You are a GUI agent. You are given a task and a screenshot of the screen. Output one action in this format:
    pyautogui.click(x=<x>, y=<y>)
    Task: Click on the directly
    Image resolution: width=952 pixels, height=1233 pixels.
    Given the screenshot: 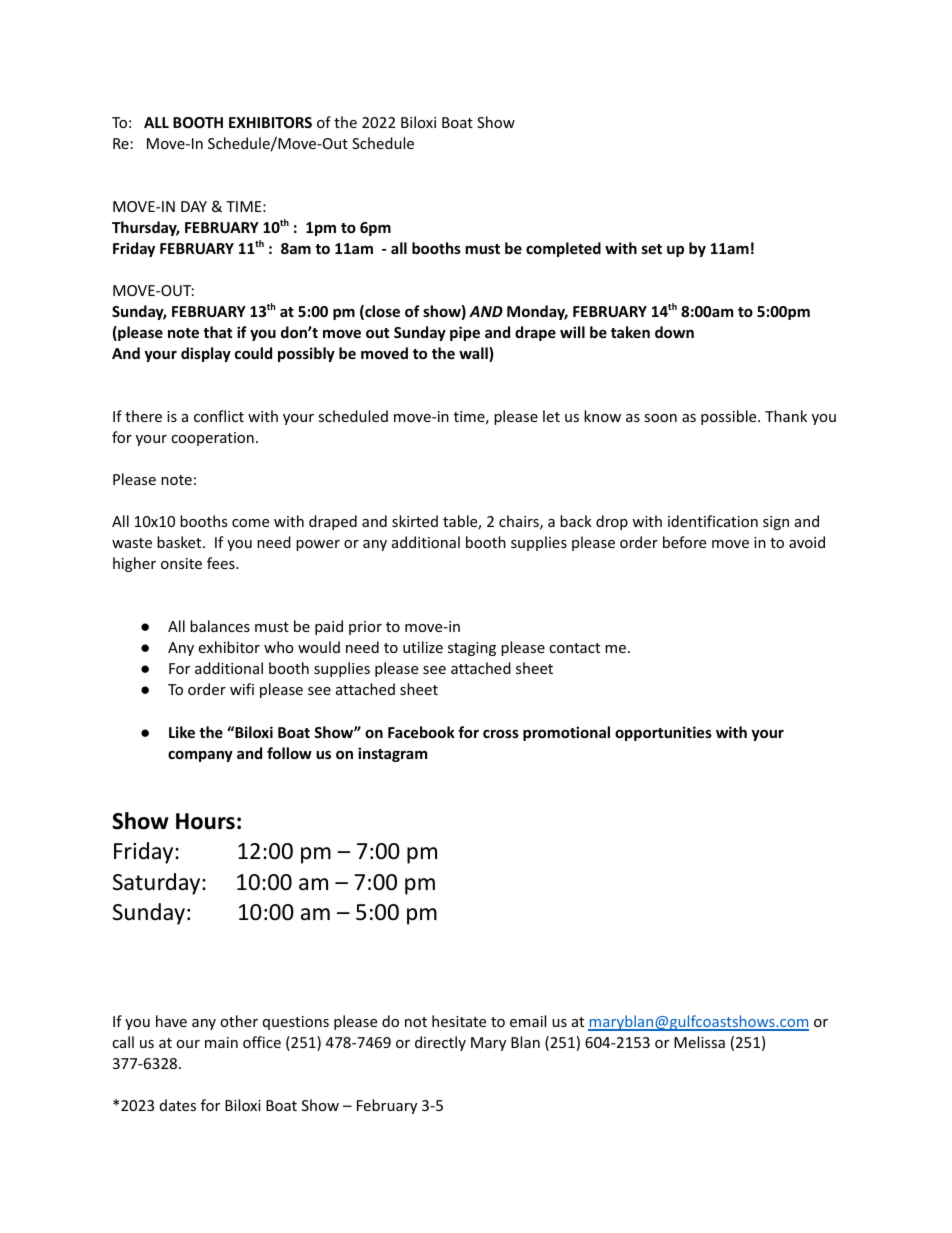 What is the action you would take?
    pyautogui.click(x=440, y=1043)
